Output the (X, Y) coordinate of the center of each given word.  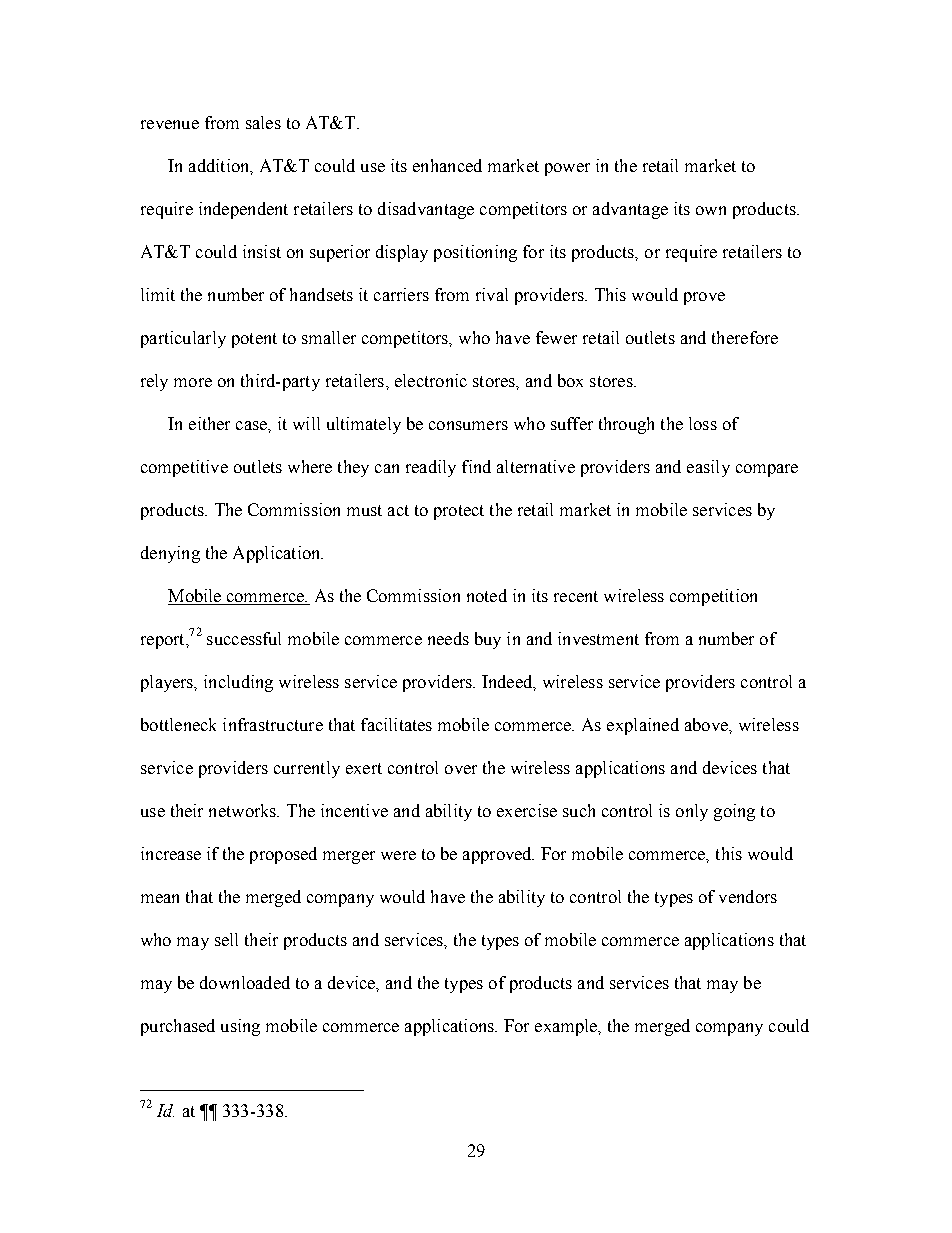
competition (713, 597)
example (567, 1027)
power (567, 169)
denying (170, 554)
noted (487, 595)
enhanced (447, 165)
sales (263, 122)
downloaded (245, 982)
